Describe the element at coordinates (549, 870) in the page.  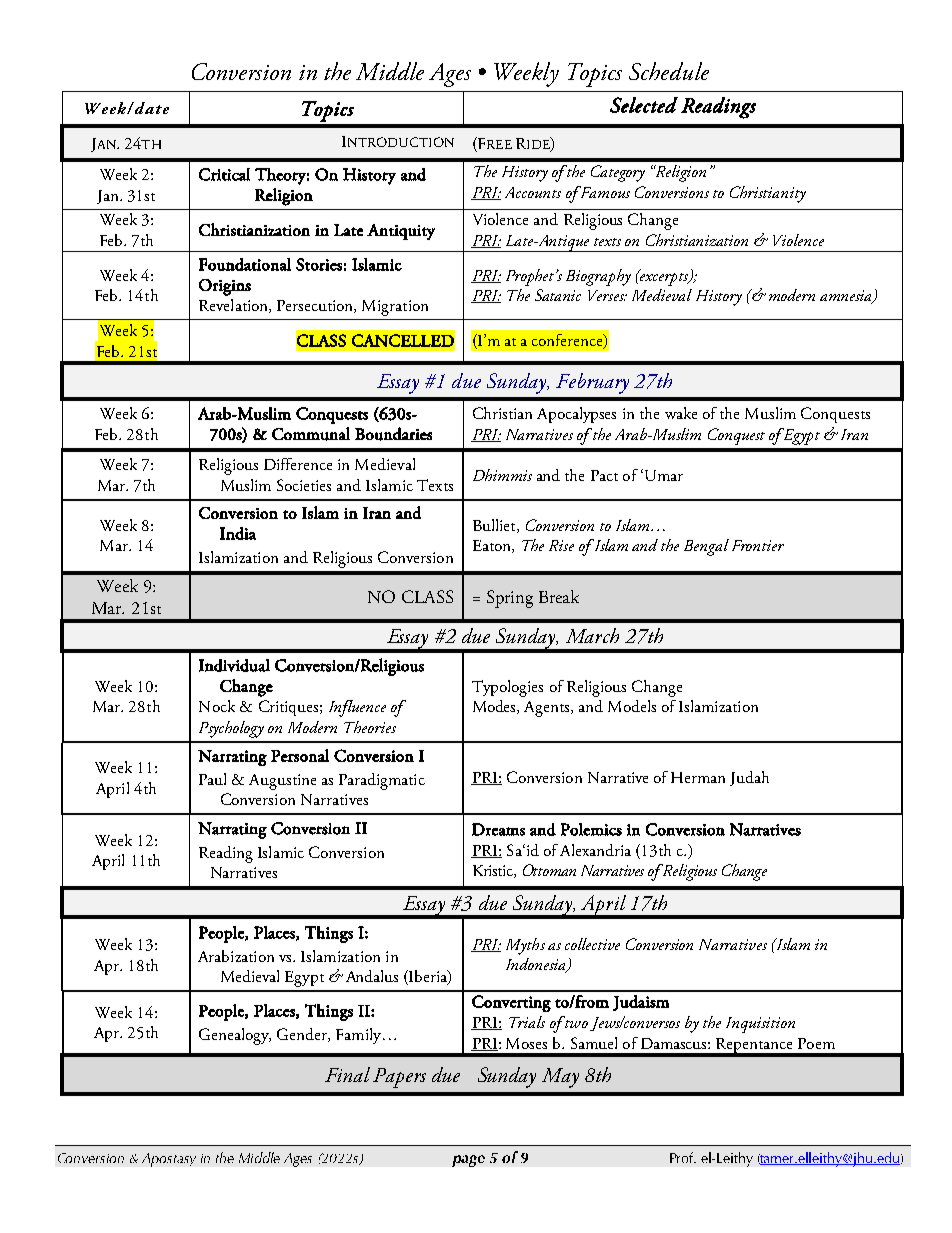
I see `Ottoman` at that location.
